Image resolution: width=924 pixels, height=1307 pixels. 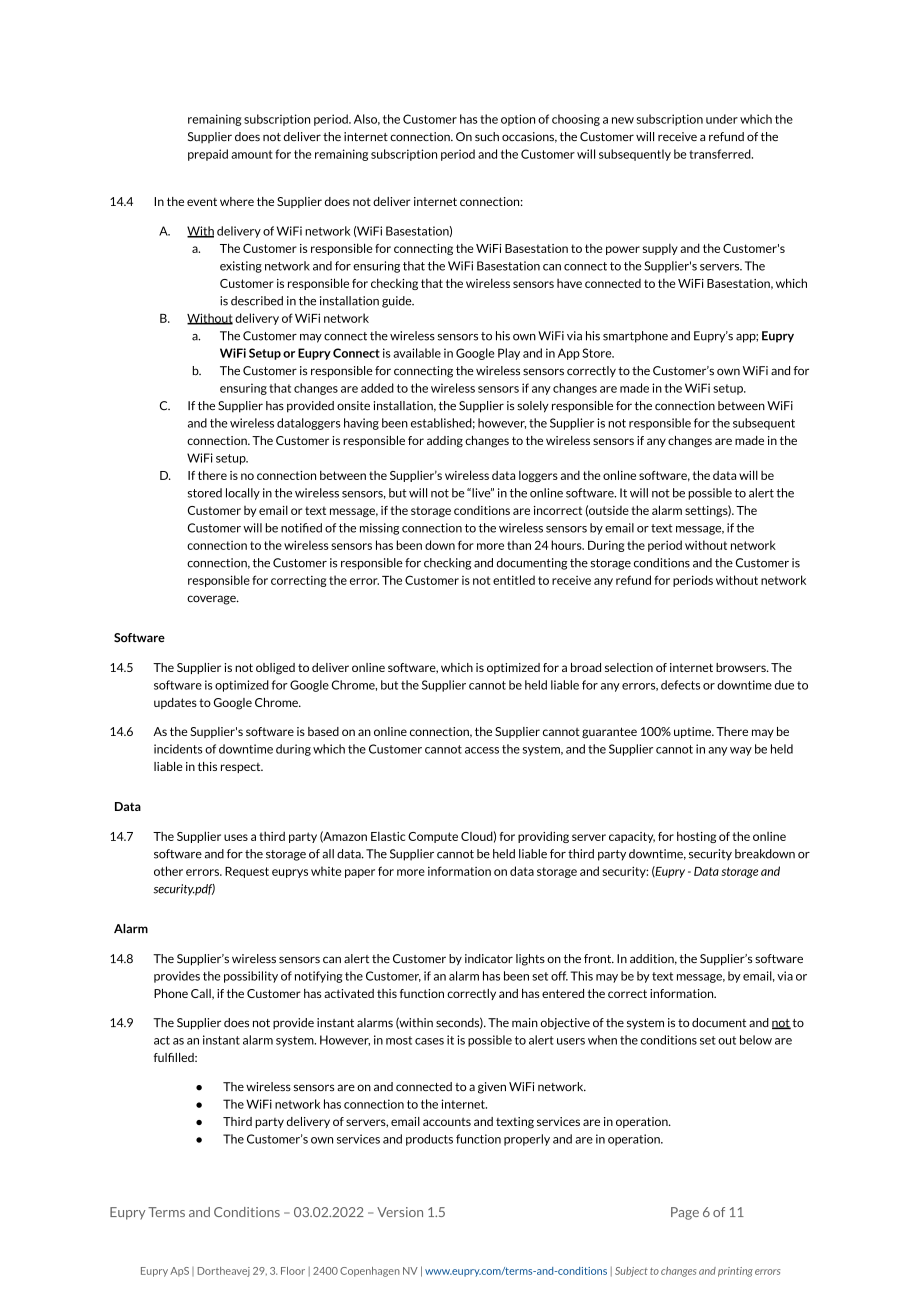 I want to click on hosting, so click(x=696, y=837).
